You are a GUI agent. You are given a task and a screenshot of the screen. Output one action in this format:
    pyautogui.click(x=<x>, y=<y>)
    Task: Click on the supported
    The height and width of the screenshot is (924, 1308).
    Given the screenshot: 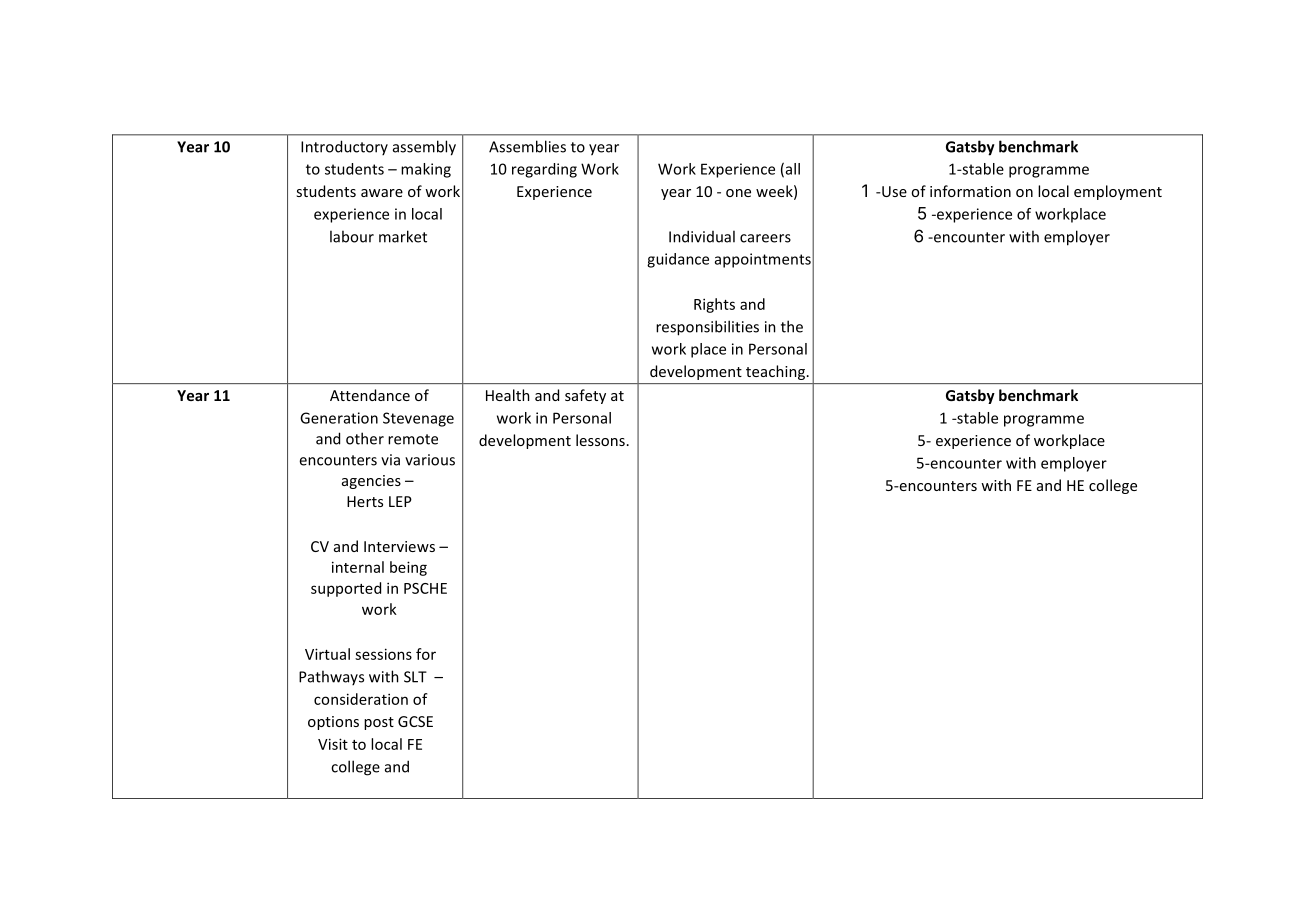 What is the action you would take?
    pyautogui.click(x=346, y=589)
